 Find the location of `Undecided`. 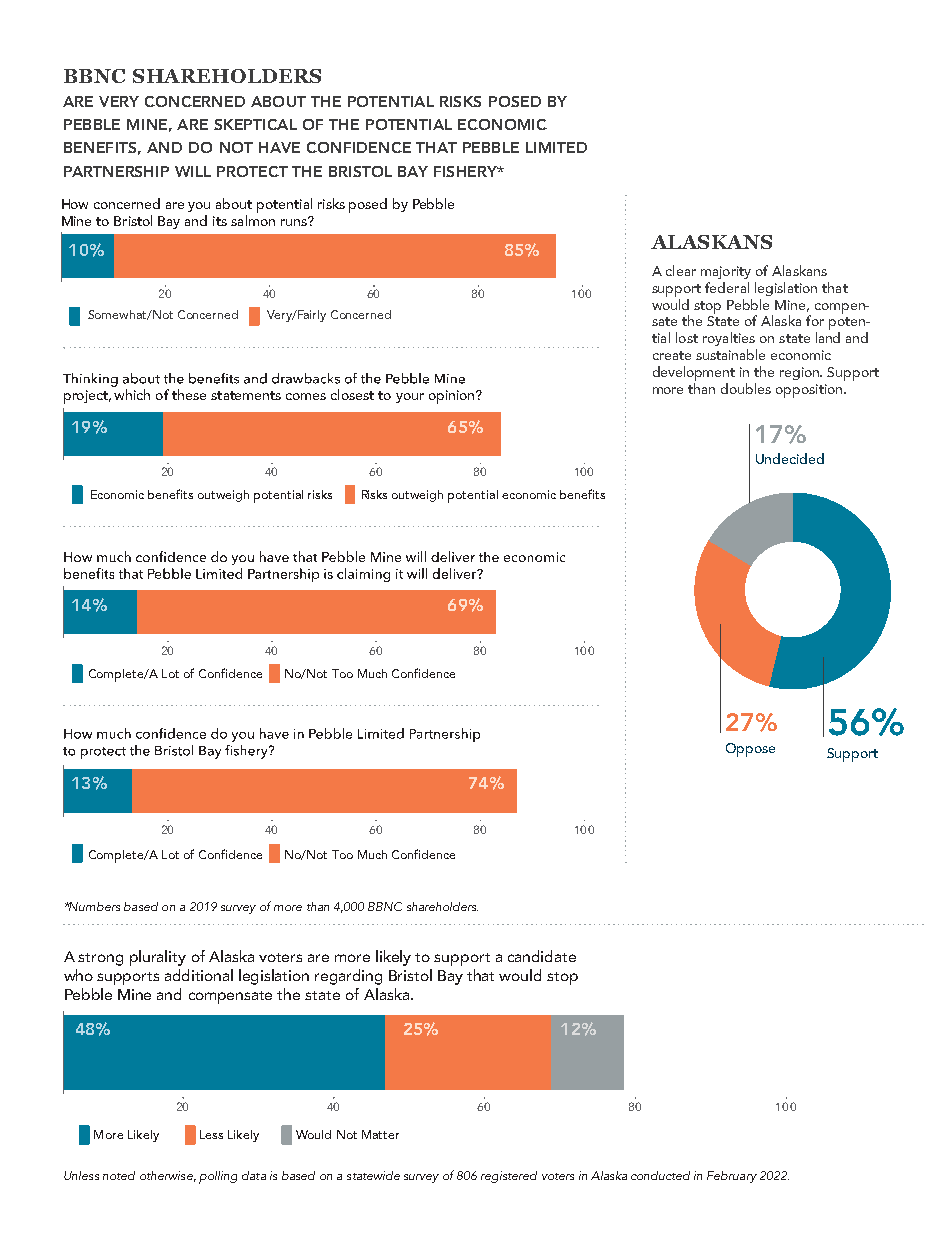

Undecided is located at coordinates (790, 458).
